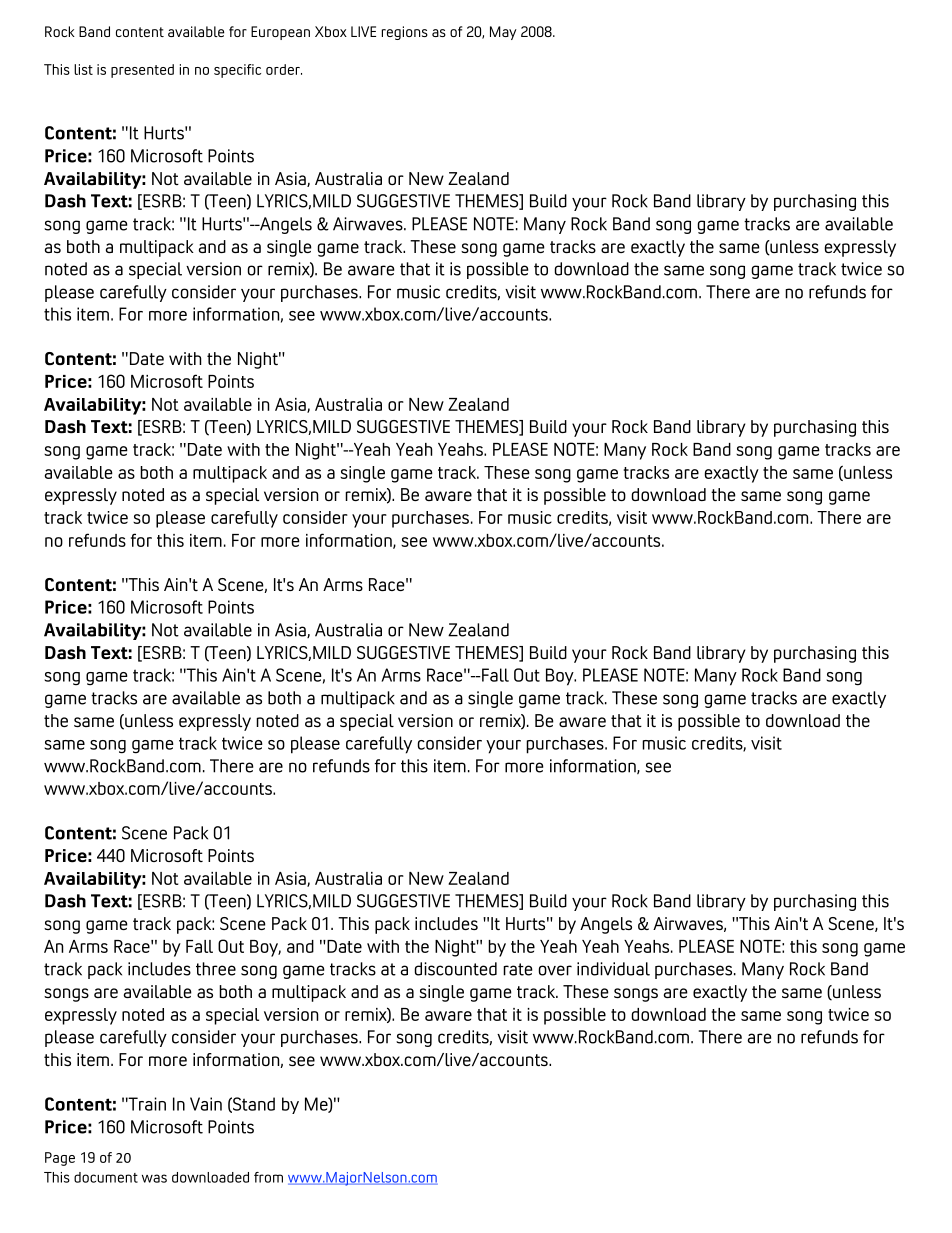  I want to click on regions, so click(405, 33).
